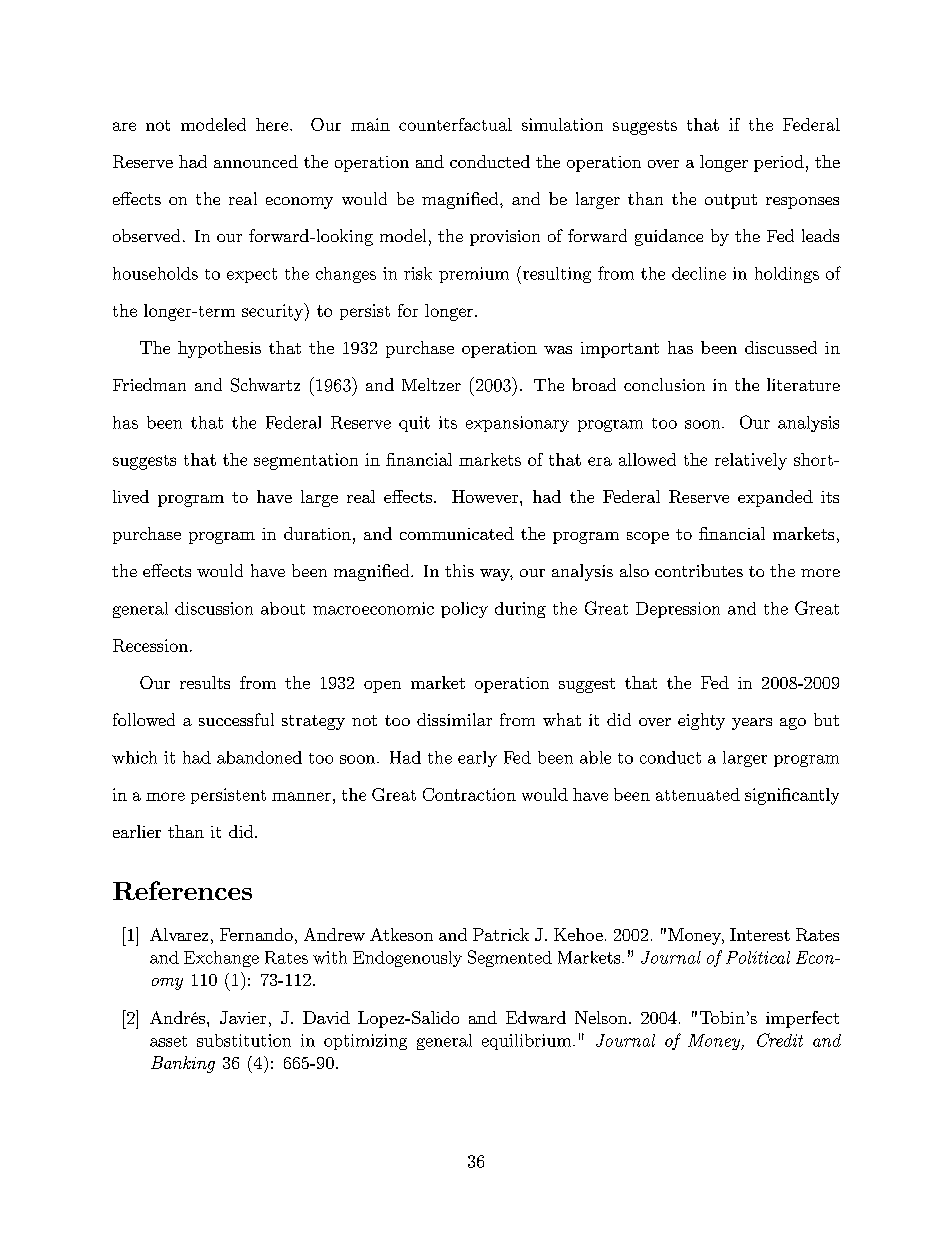 The width and height of the screenshot is (952, 1233). What do you see at coordinates (752, 724) in the screenshot?
I see `years` at bounding box center [752, 724].
